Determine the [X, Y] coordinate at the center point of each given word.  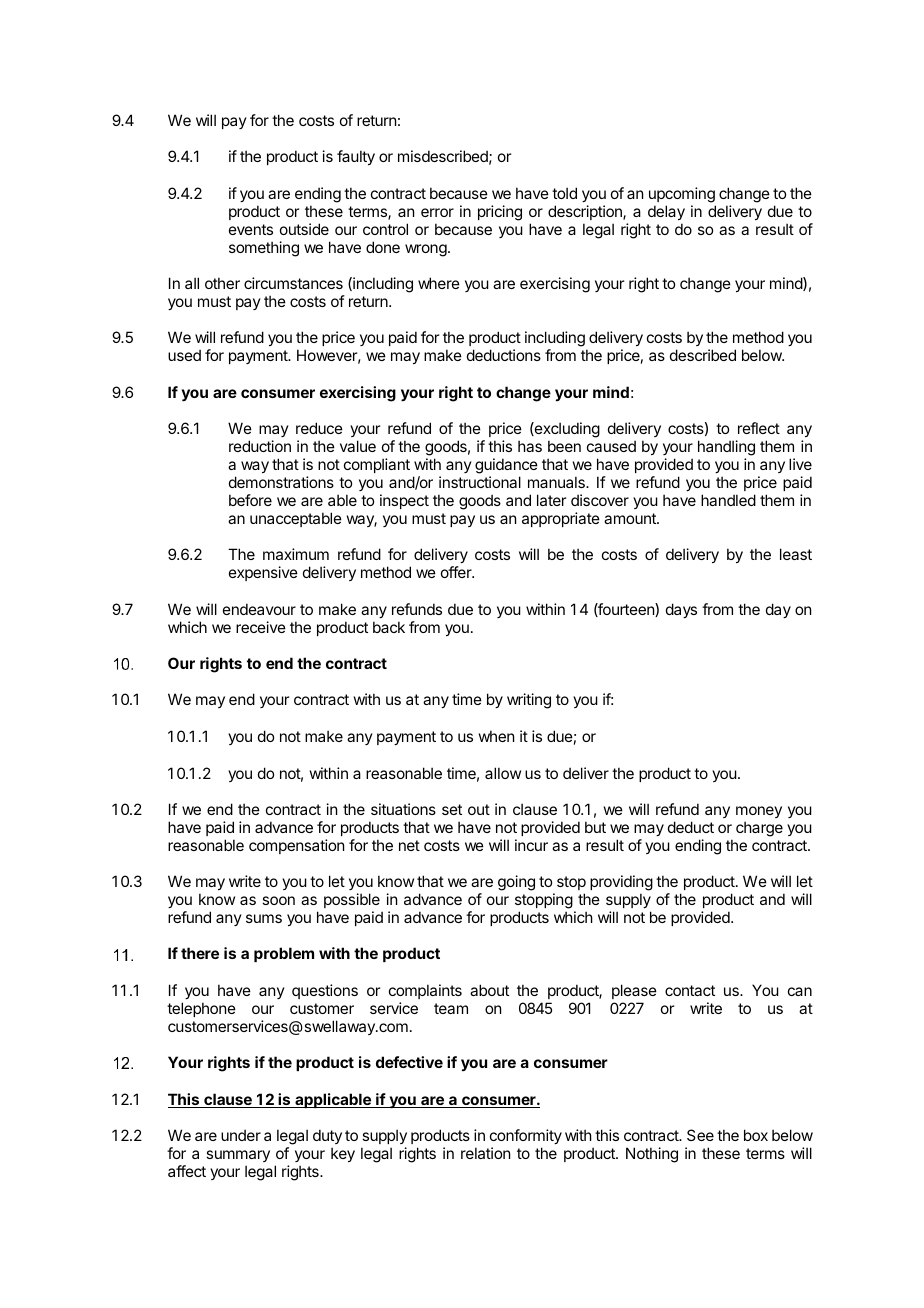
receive [261, 627]
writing [529, 701]
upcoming [682, 195]
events [251, 229]
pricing [500, 213]
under [241, 1135]
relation [485, 1153]
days [681, 610]
